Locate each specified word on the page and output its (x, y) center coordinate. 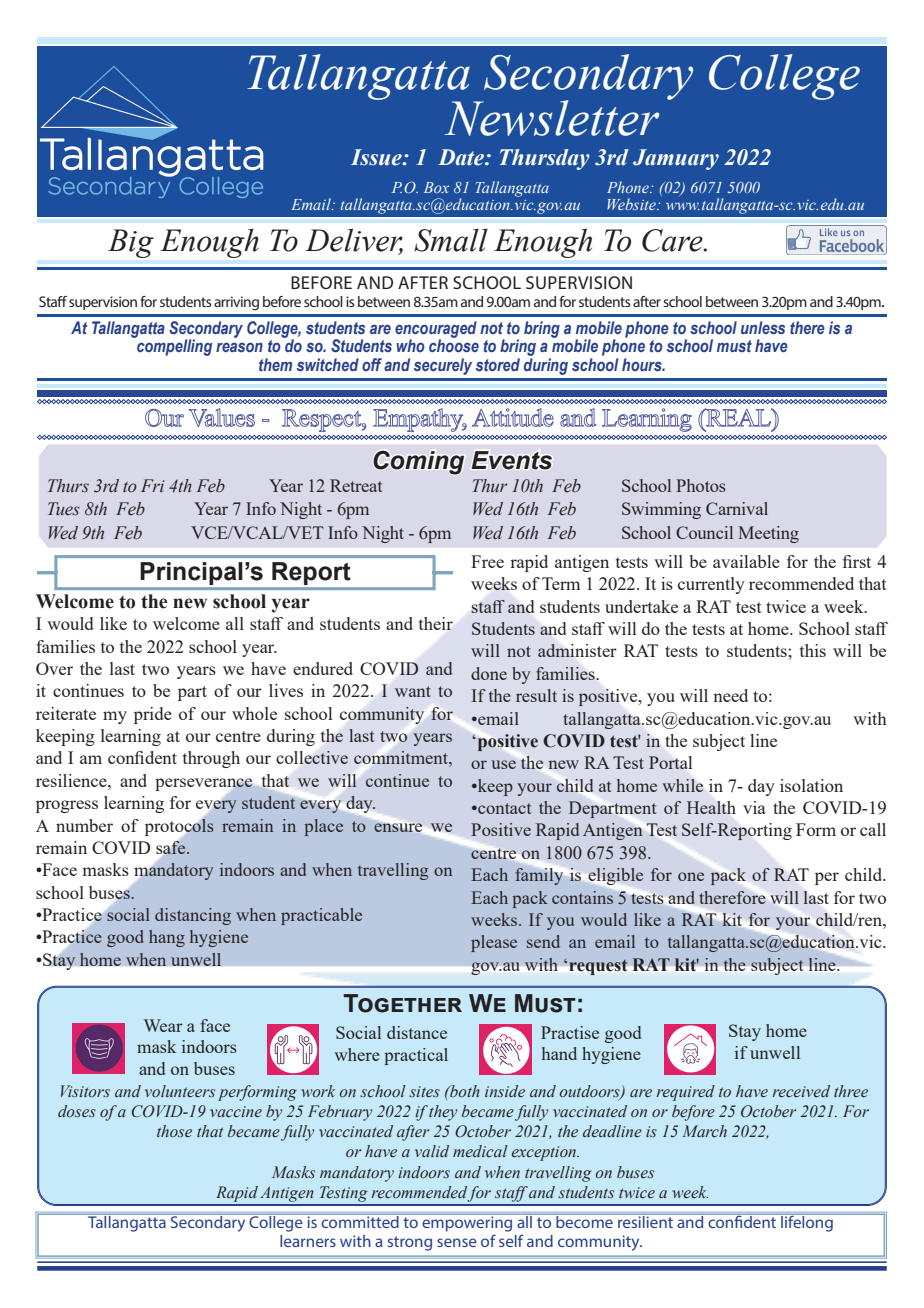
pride (153, 715)
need (730, 695)
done (489, 673)
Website (632, 204)
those (174, 1131)
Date (462, 157)
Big (131, 243)
